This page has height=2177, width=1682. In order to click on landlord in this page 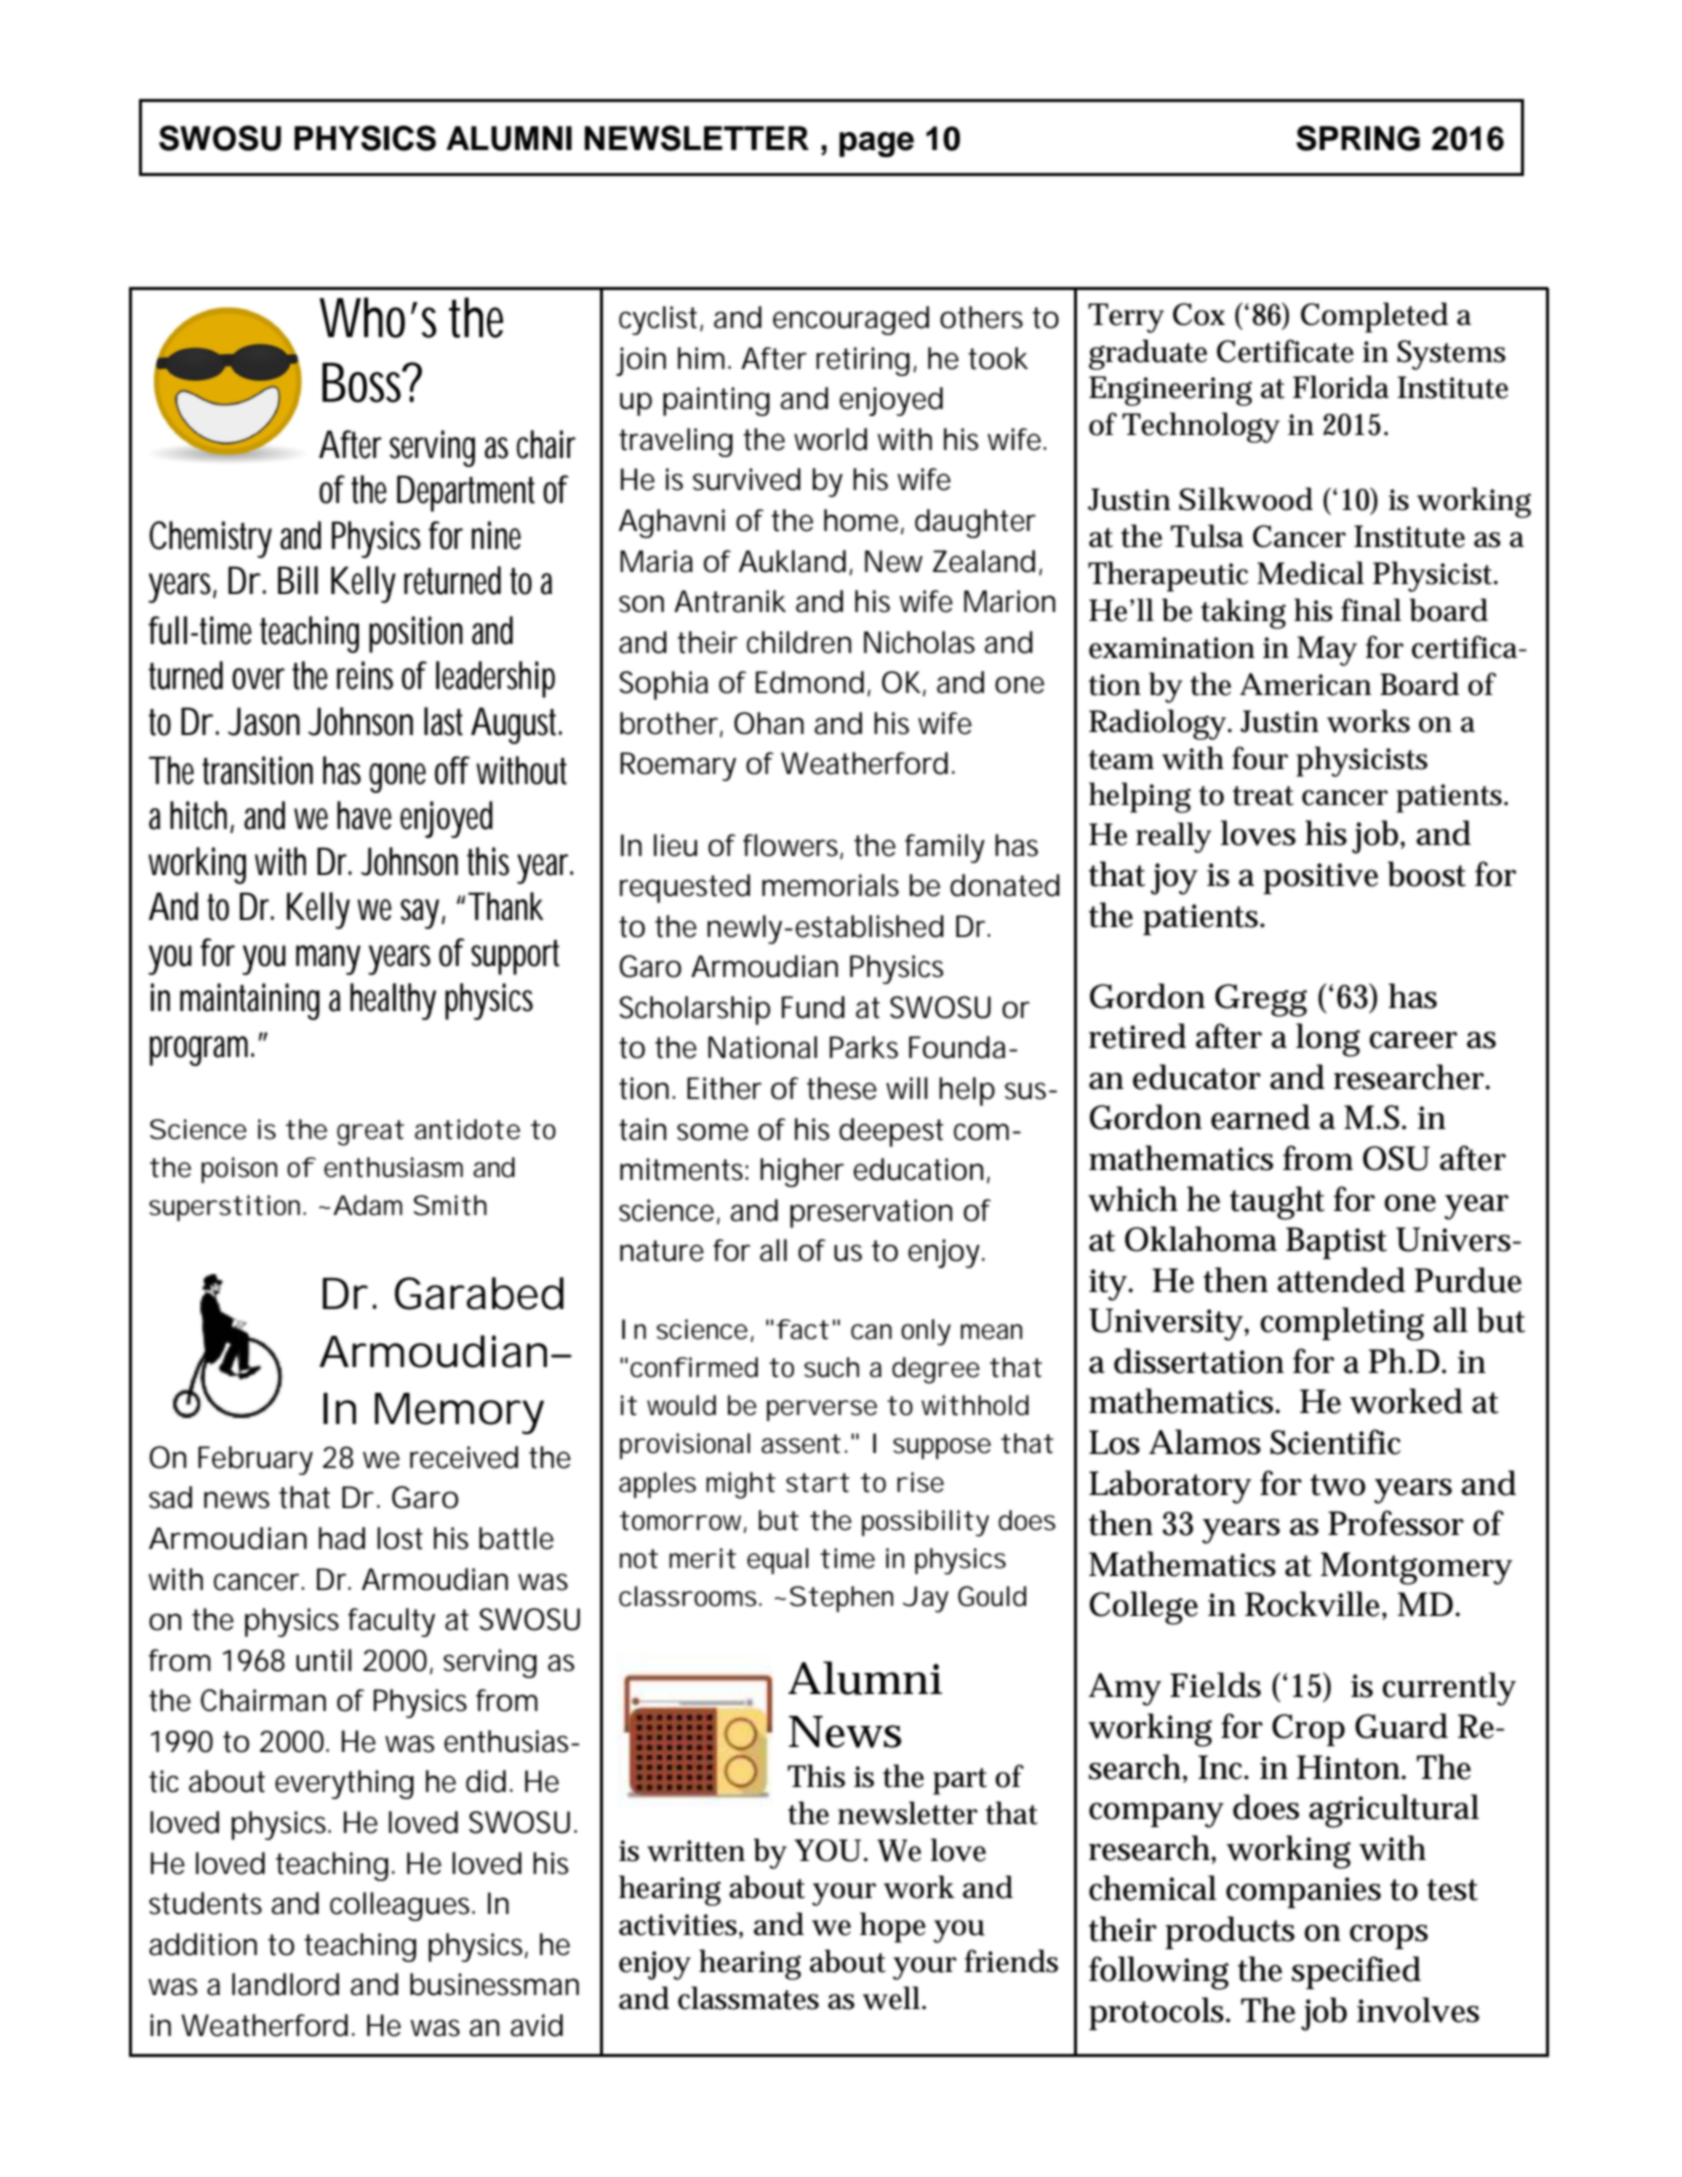, I will do `click(285, 1984)`.
